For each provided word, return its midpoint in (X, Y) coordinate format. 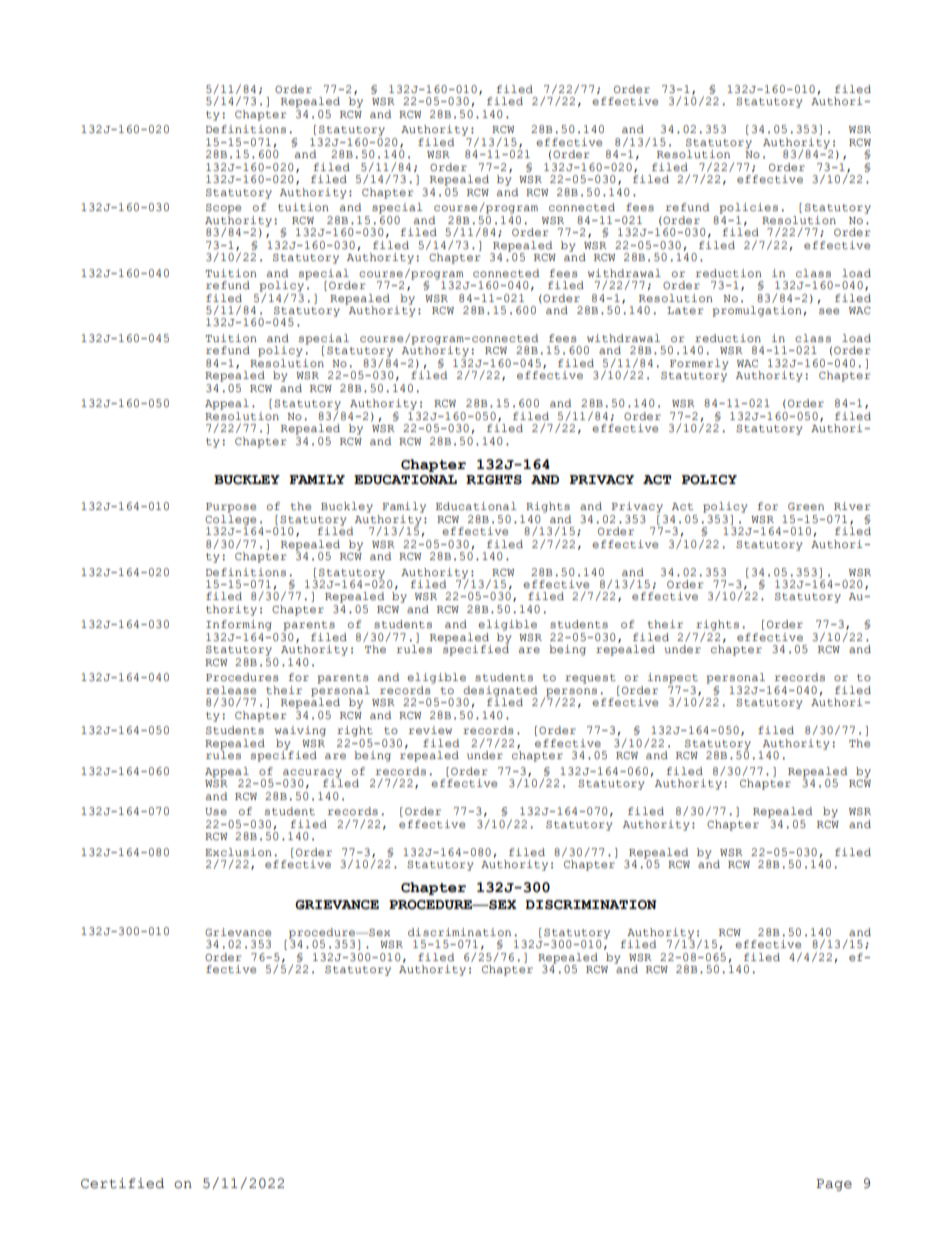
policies (749, 208)
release (231, 690)
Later (685, 310)
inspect (673, 678)
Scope (223, 209)
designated (500, 692)
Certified (122, 1183)
